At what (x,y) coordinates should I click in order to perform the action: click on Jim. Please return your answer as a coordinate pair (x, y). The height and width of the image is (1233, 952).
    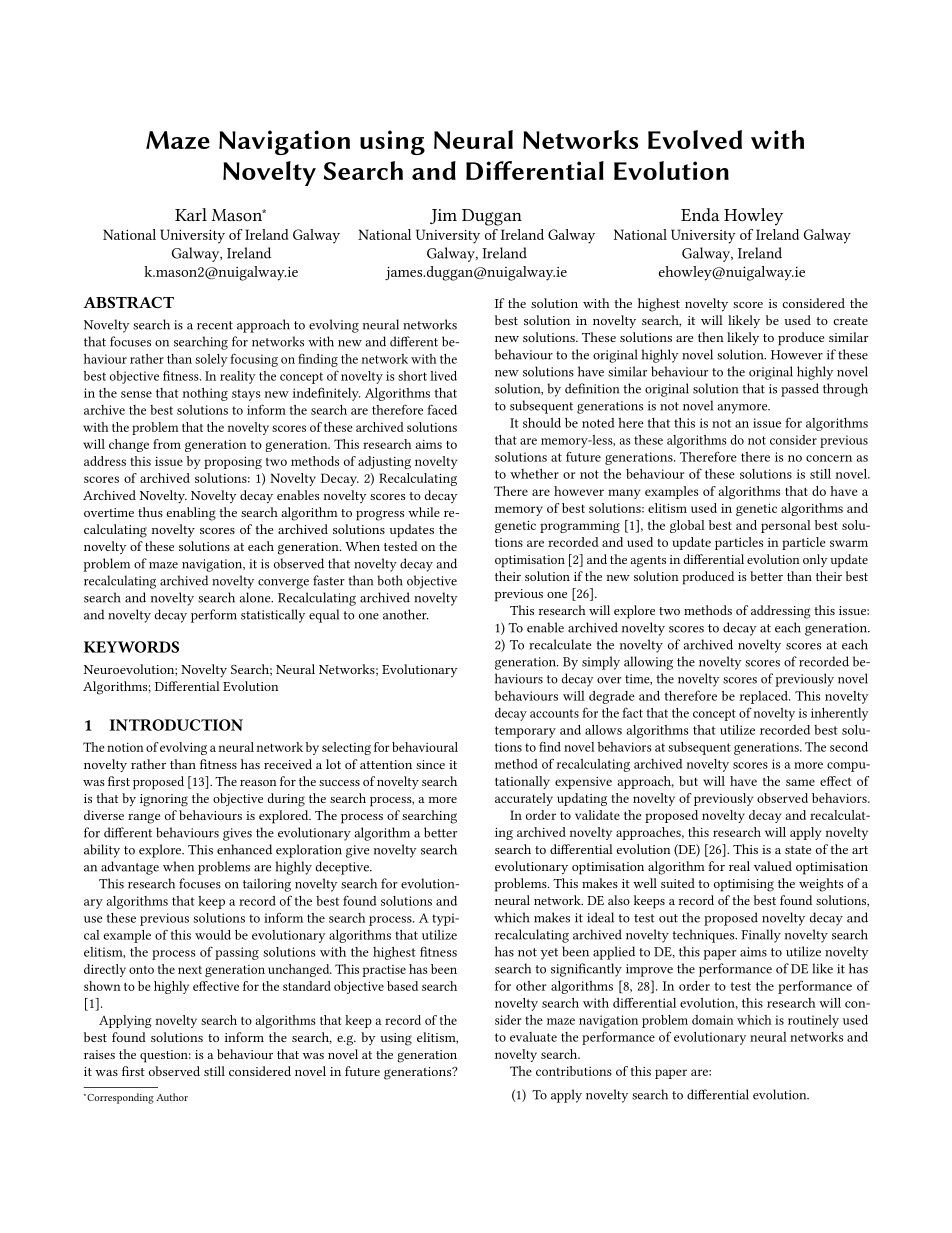
    Looking at the image, I should click on (443, 216).
